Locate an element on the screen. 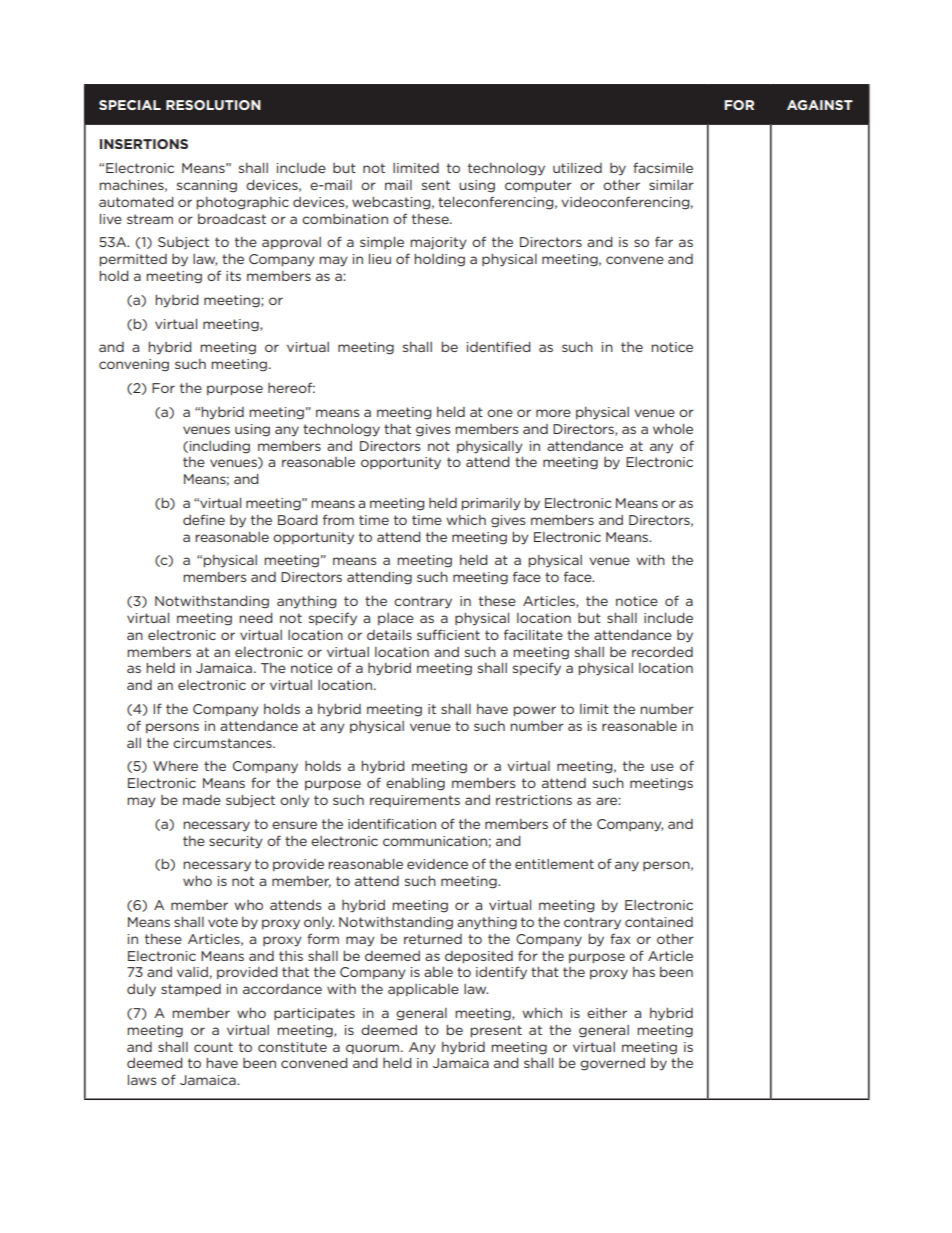 This screenshot has width=952, height=1233. computer is located at coordinates (538, 186).
